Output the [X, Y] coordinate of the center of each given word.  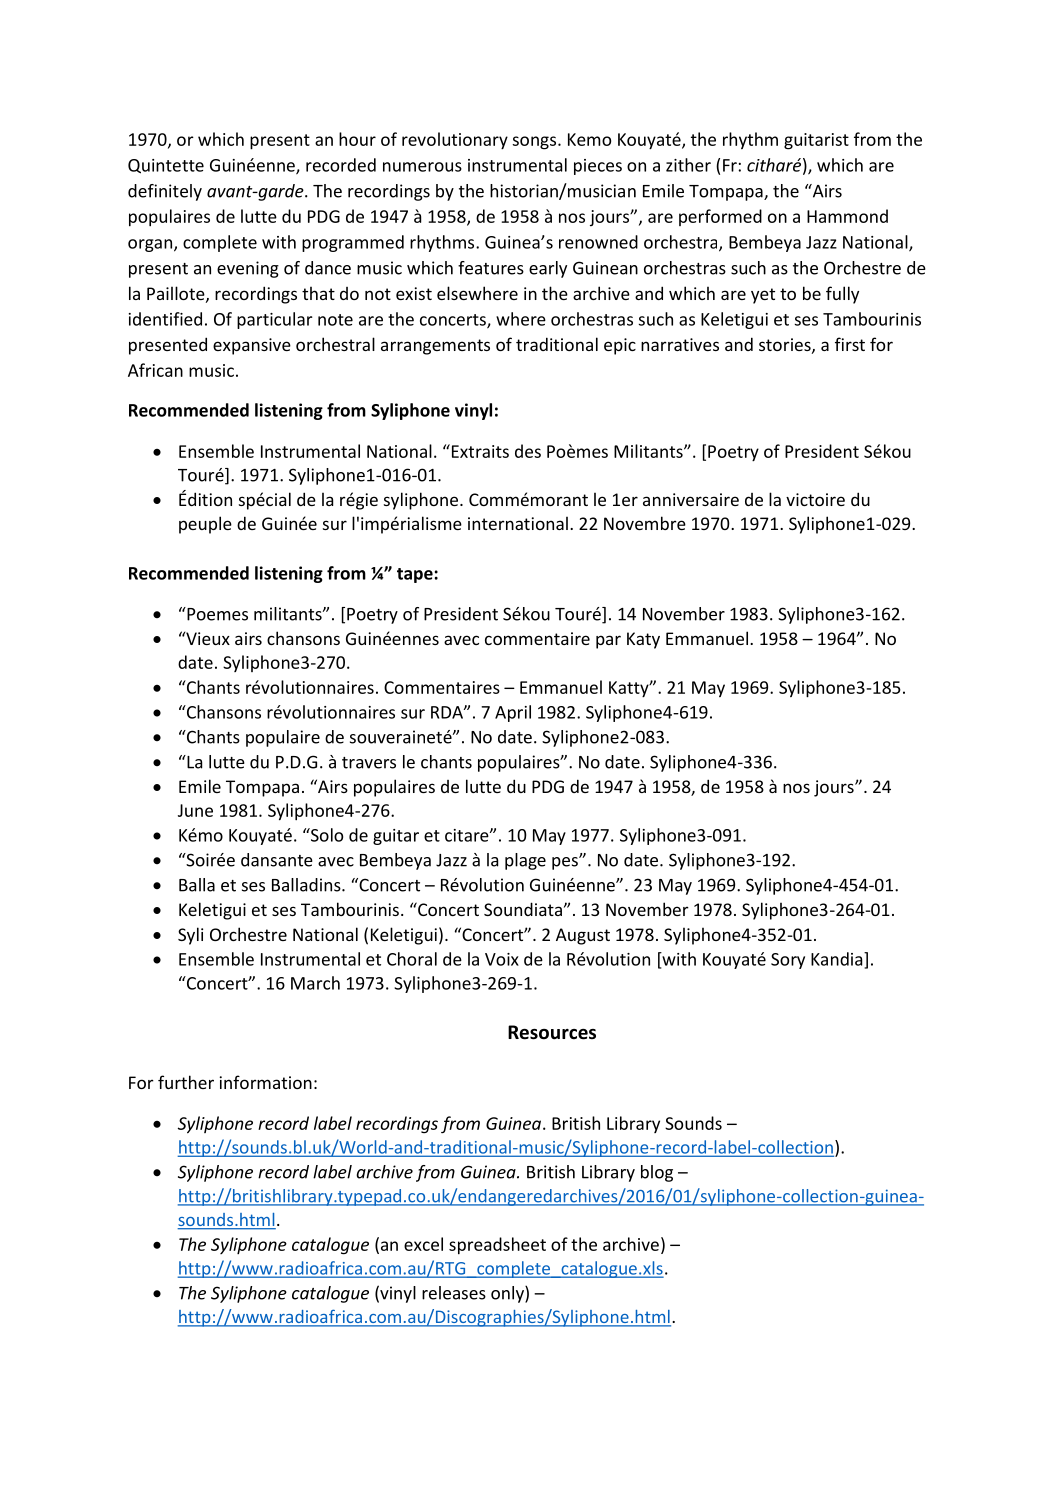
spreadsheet [497, 1246]
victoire [815, 499]
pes [566, 863]
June [195, 810]
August [583, 936]
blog [657, 1173]
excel [423, 1244]
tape [416, 575]
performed [720, 217]
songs [535, 143]
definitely [165, 192]
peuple [205, 525]
